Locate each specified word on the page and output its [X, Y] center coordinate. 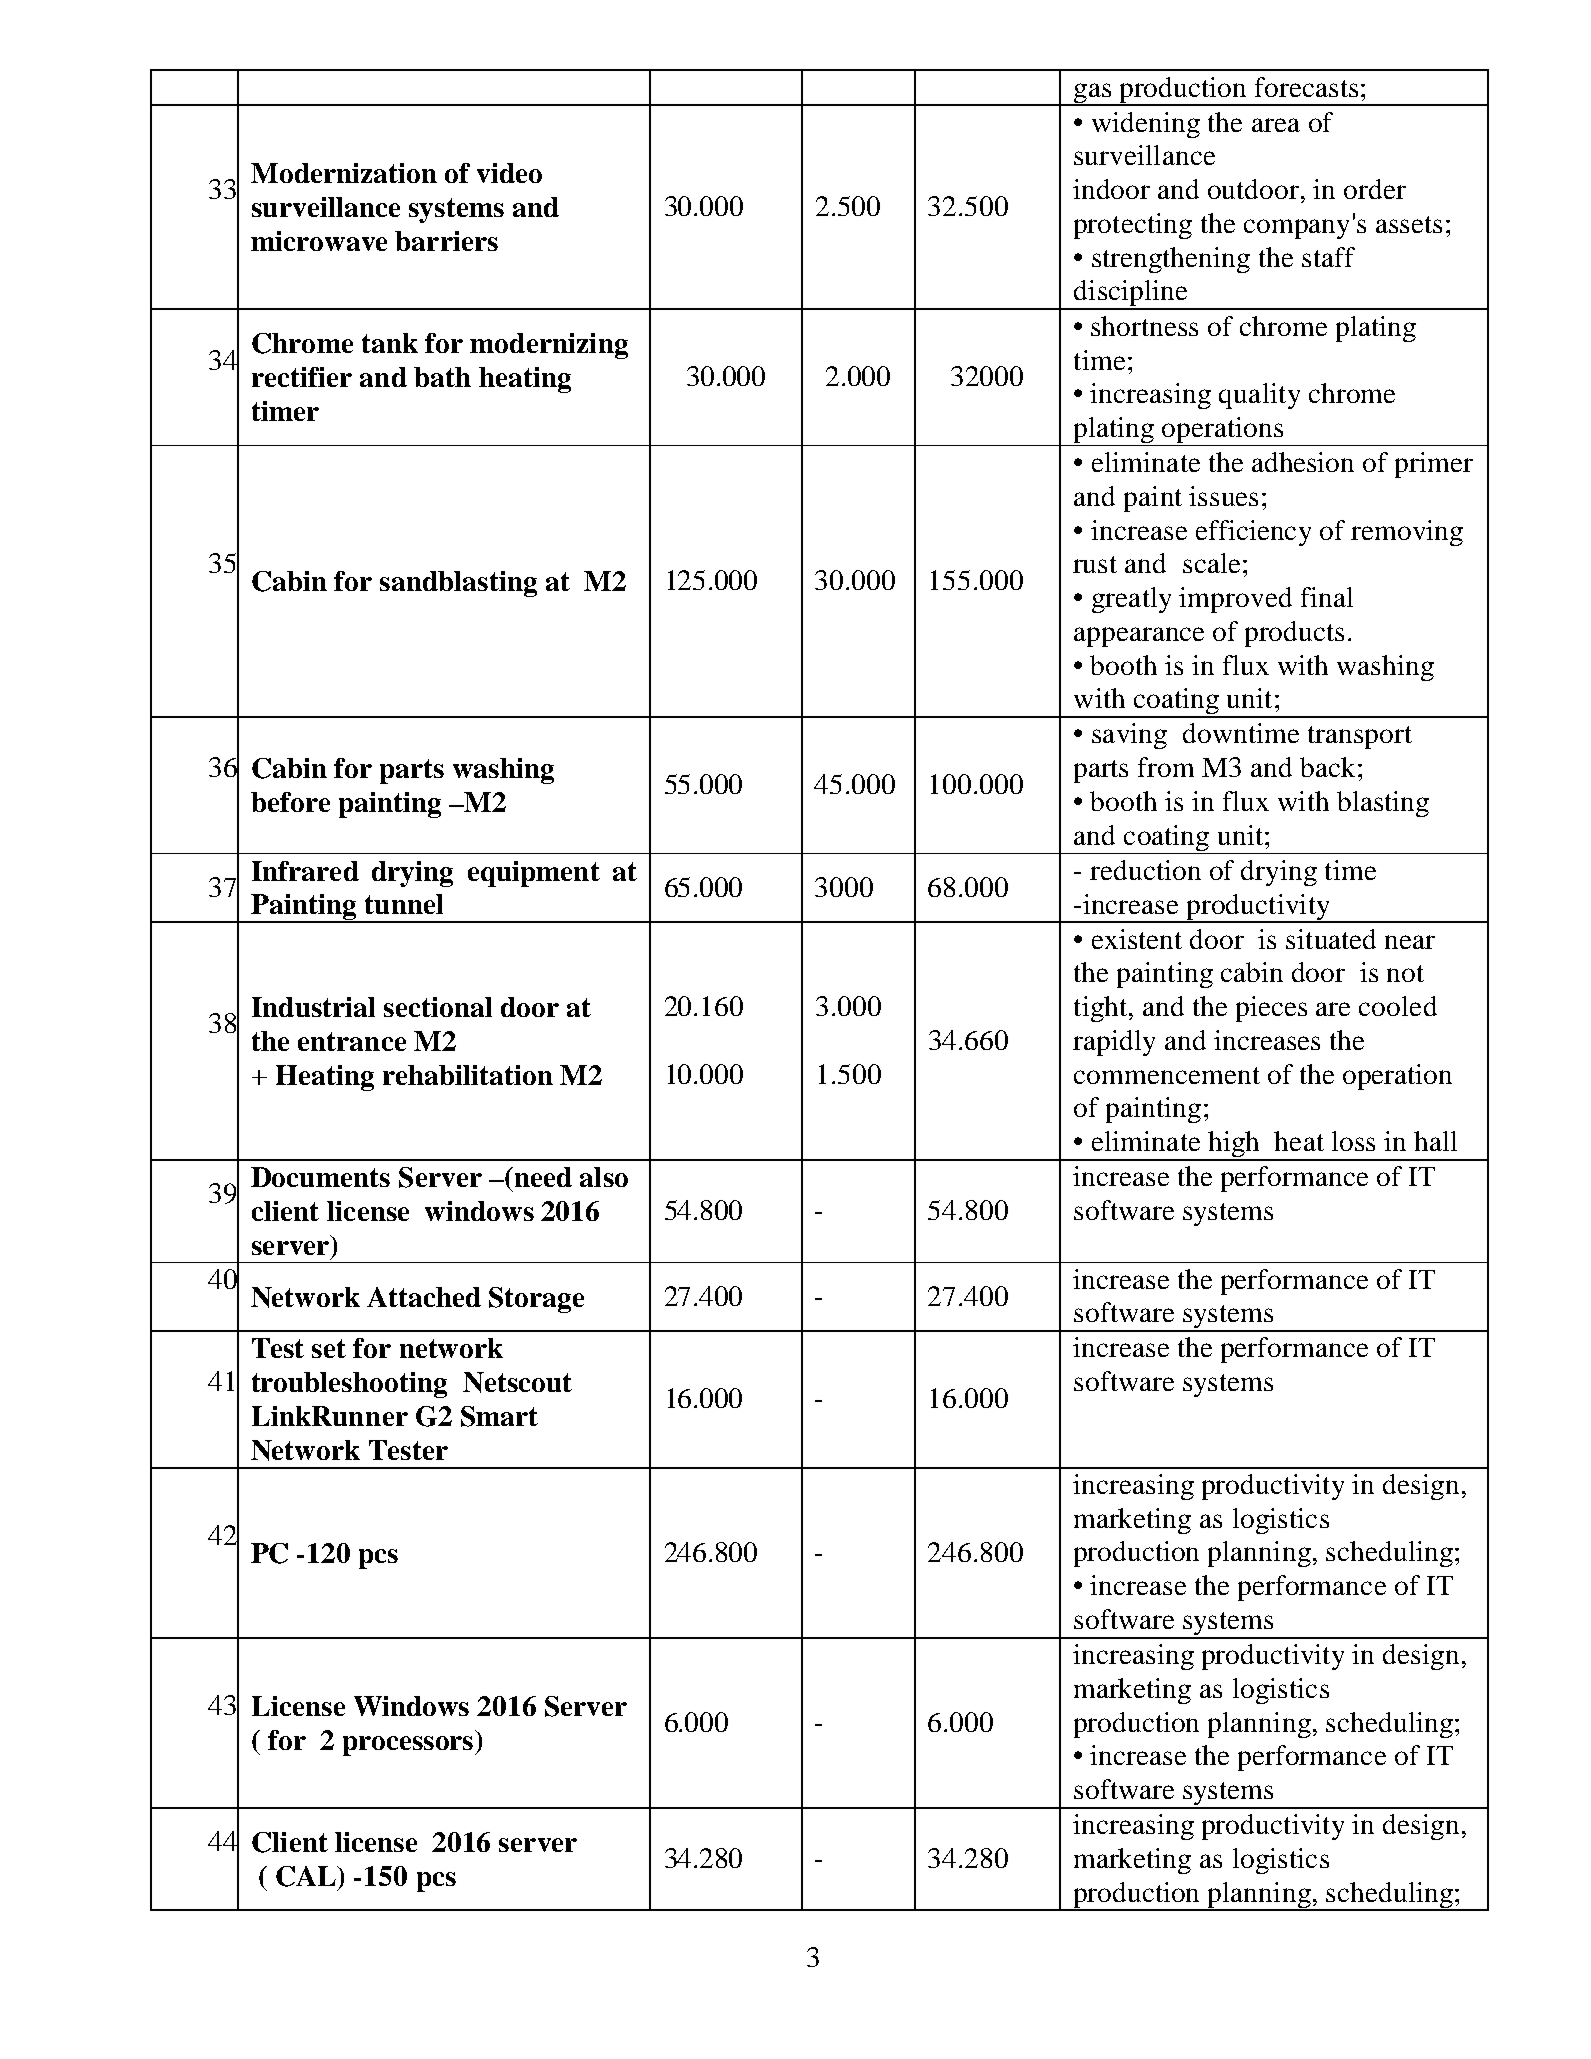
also [604, 1177]
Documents [320, 1177]
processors [409, 1746]
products [1294, 634]
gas [1093, 94]
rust [1095, 564]
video [509, 173]
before [290, 802]
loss [1353, 1141]
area [1276, 125]
